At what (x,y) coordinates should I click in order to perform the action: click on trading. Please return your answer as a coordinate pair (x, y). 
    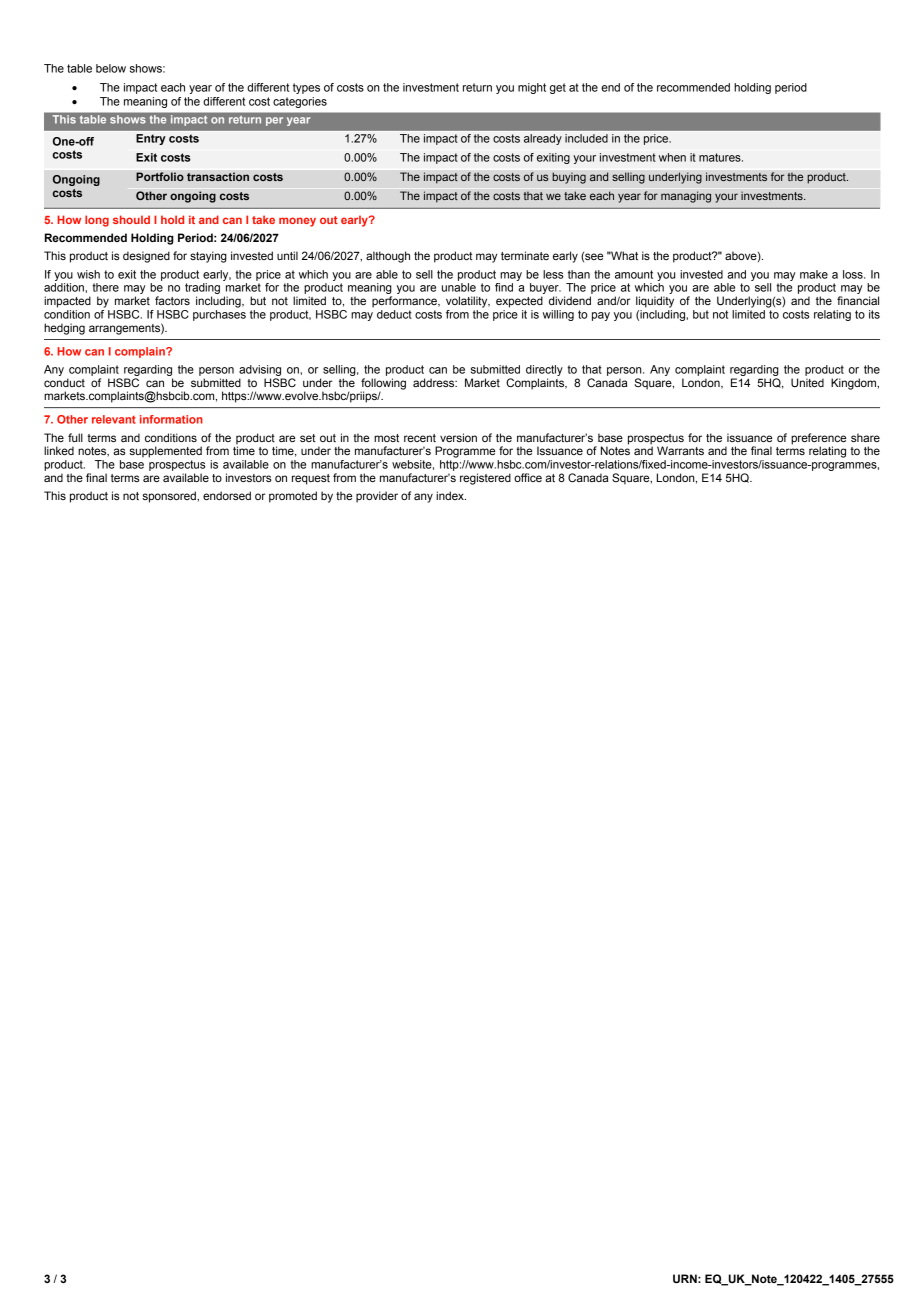
    Looking at the image, I should click on (202, 290).
